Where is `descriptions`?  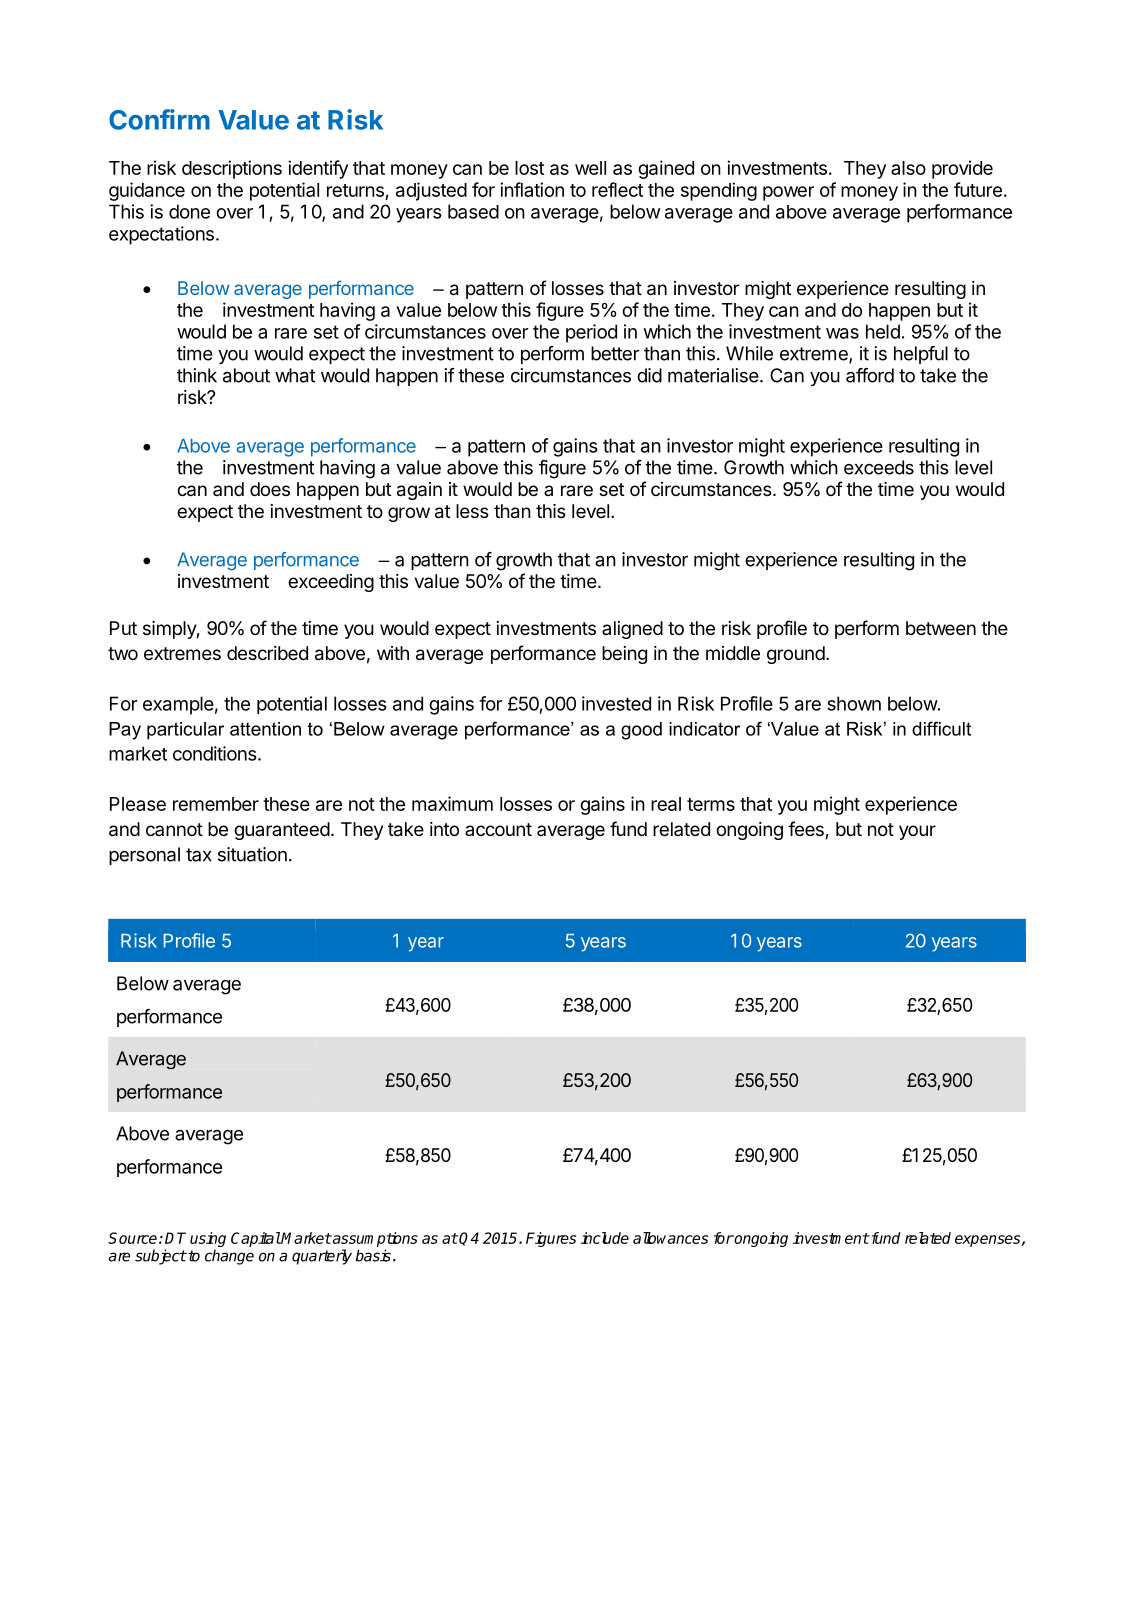
descriptions is located at coordinates (232, 169).
